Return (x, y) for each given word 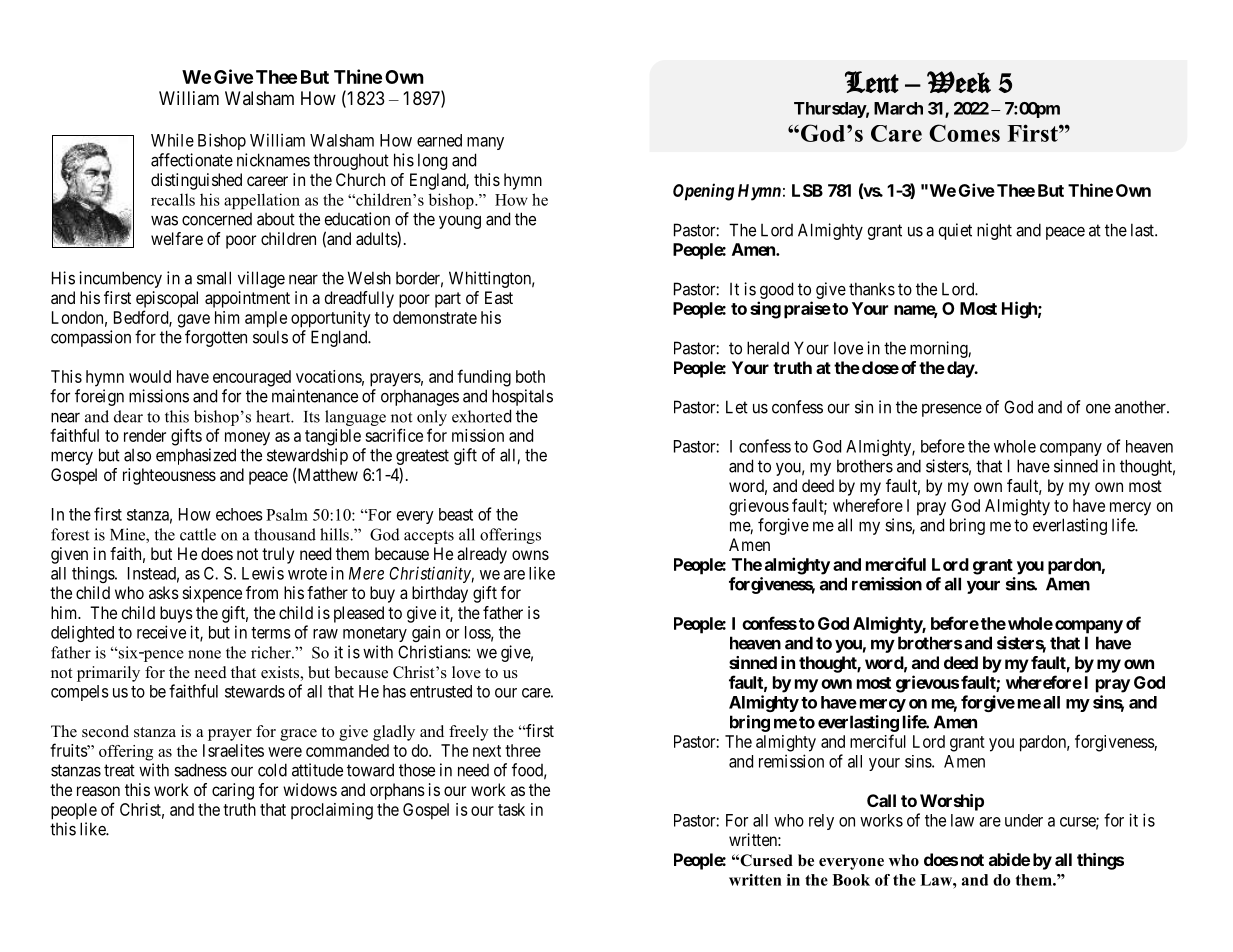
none (204, 654)
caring (233, 791)
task (511, 809)
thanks (872, 289)
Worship (952, 802)
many (485, 143)
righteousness (169, 476)
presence (952, 410)
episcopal (167, 299)
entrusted (441, 691)
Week (959, 82)
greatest (422, 458)
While (172, 140)
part (448, 300)
